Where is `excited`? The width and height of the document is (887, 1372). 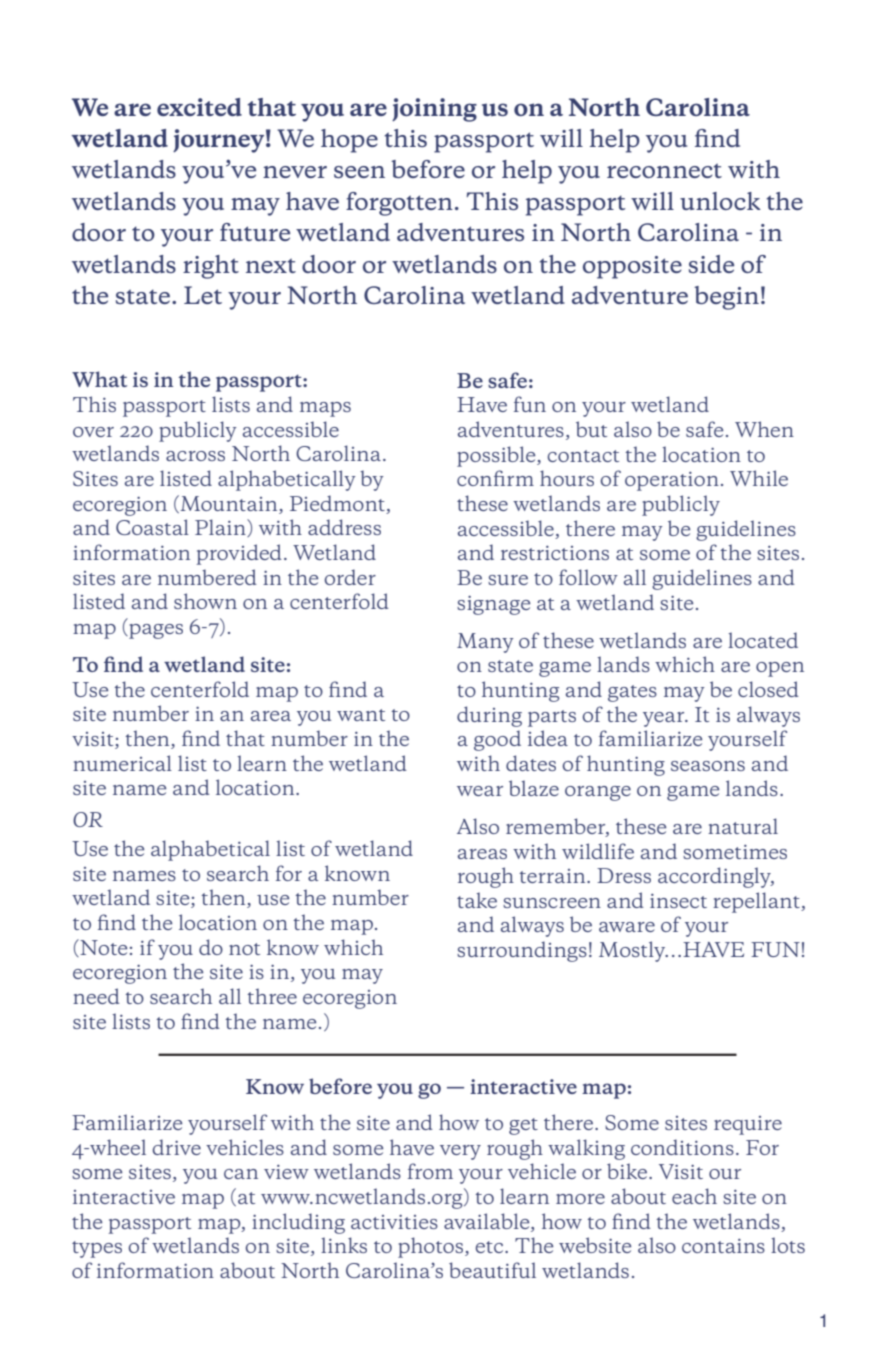 excited is located at coordinates (199, 107).
